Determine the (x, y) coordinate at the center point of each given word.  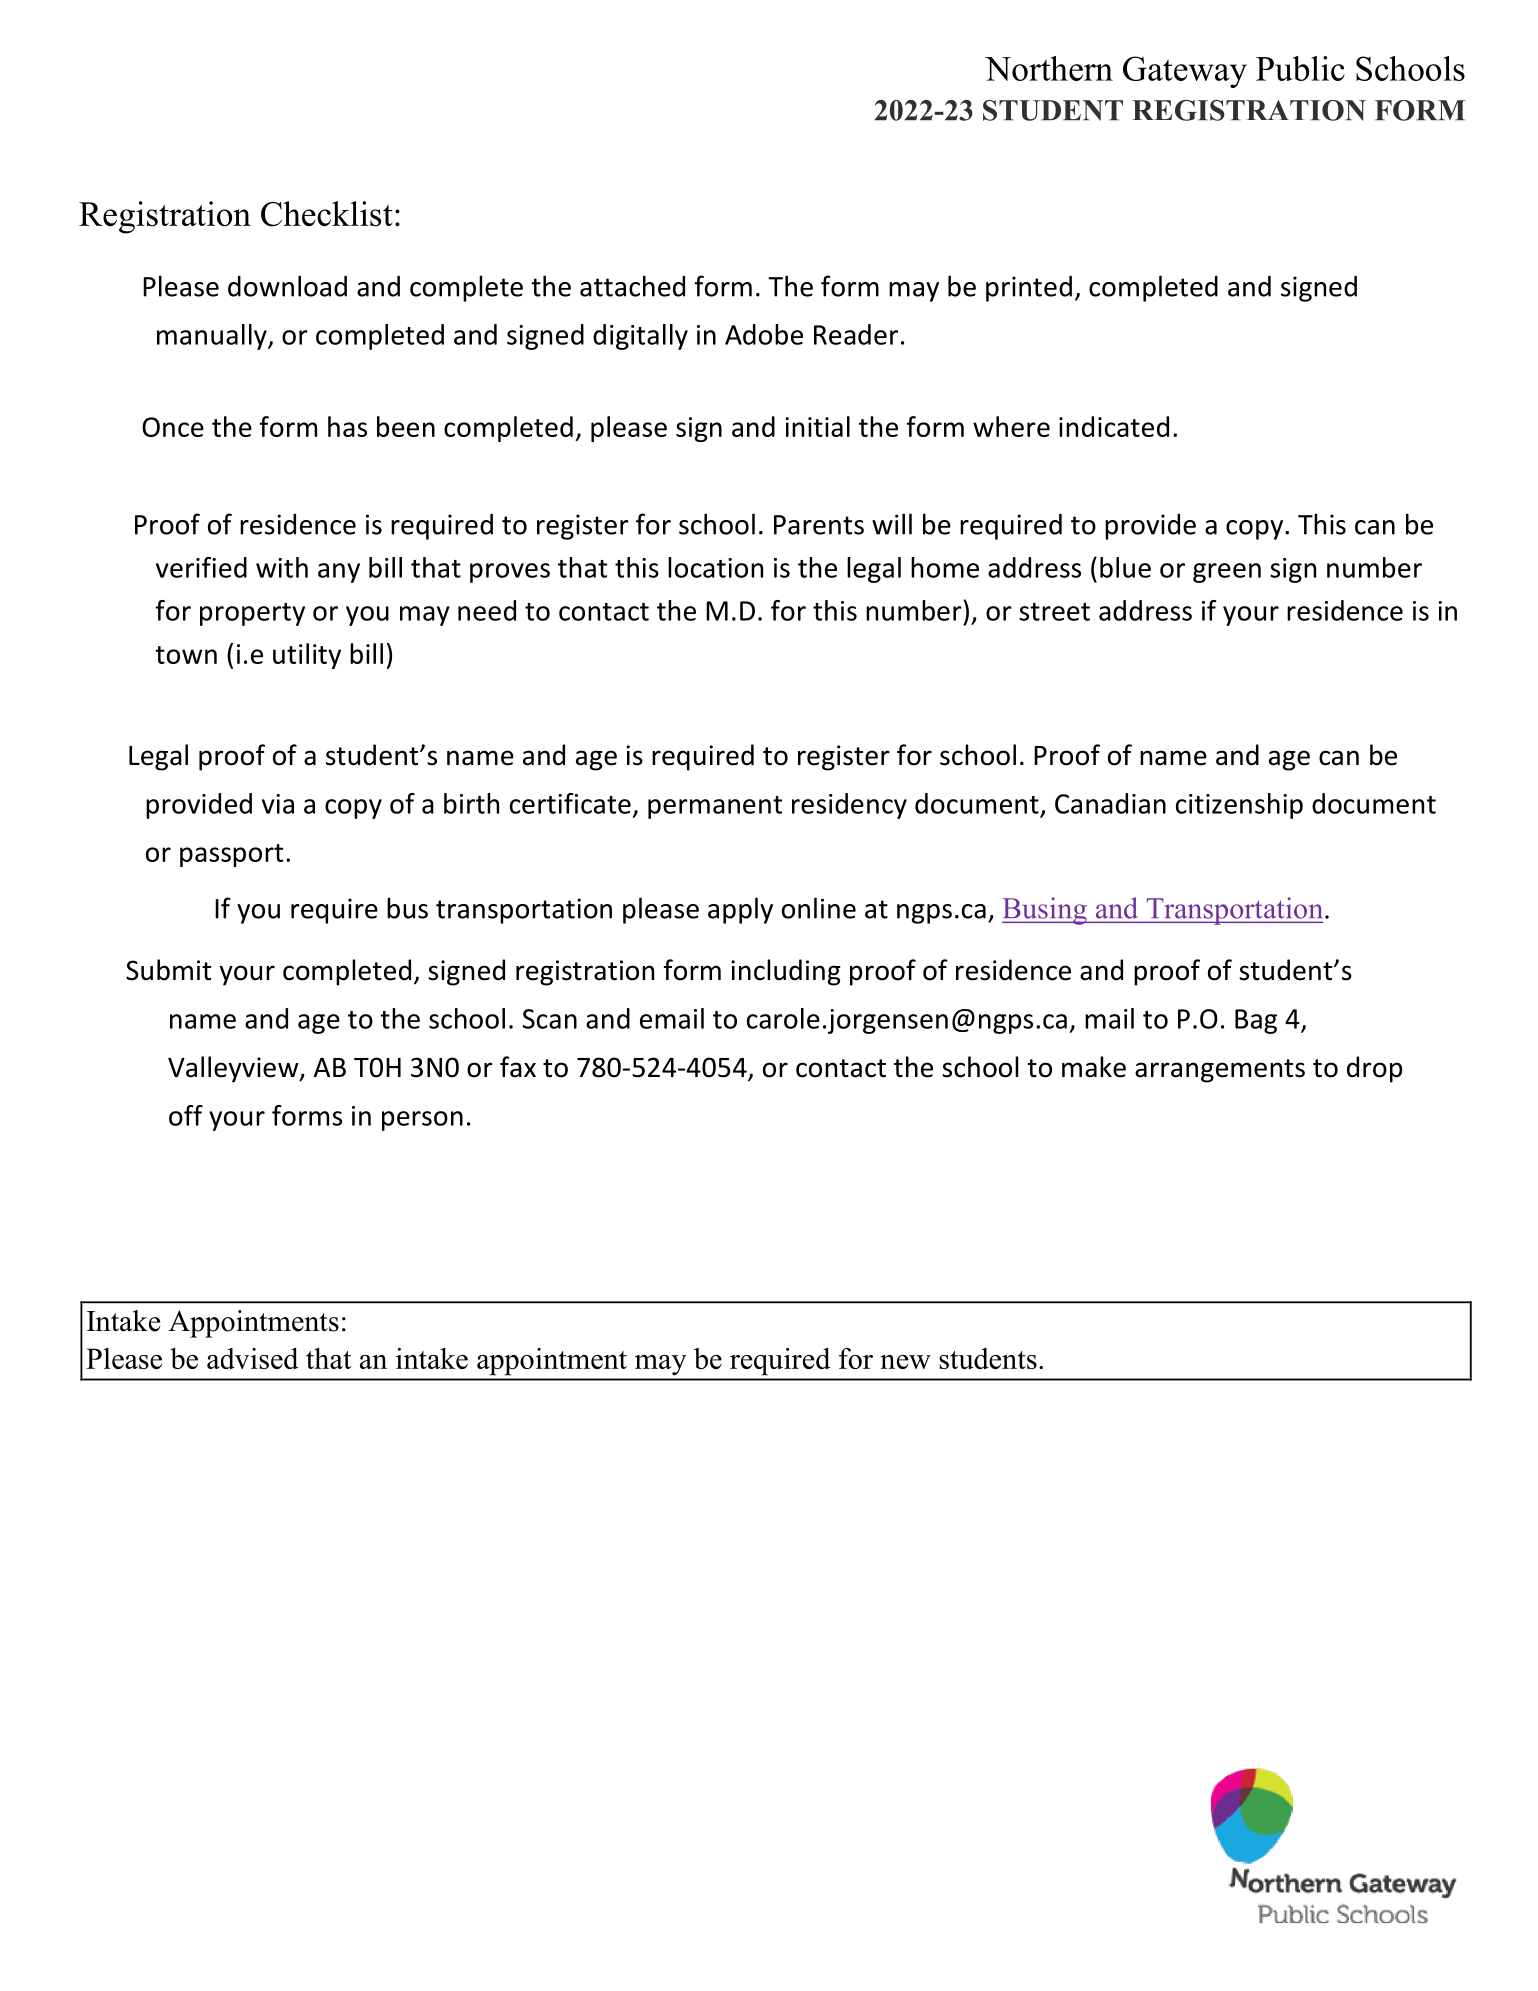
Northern (1049, 68)
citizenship (1239, 806)
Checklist (327, 214)
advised (253, 1358)
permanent (715, 807)
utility (307, 656)
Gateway (1185, 72)
